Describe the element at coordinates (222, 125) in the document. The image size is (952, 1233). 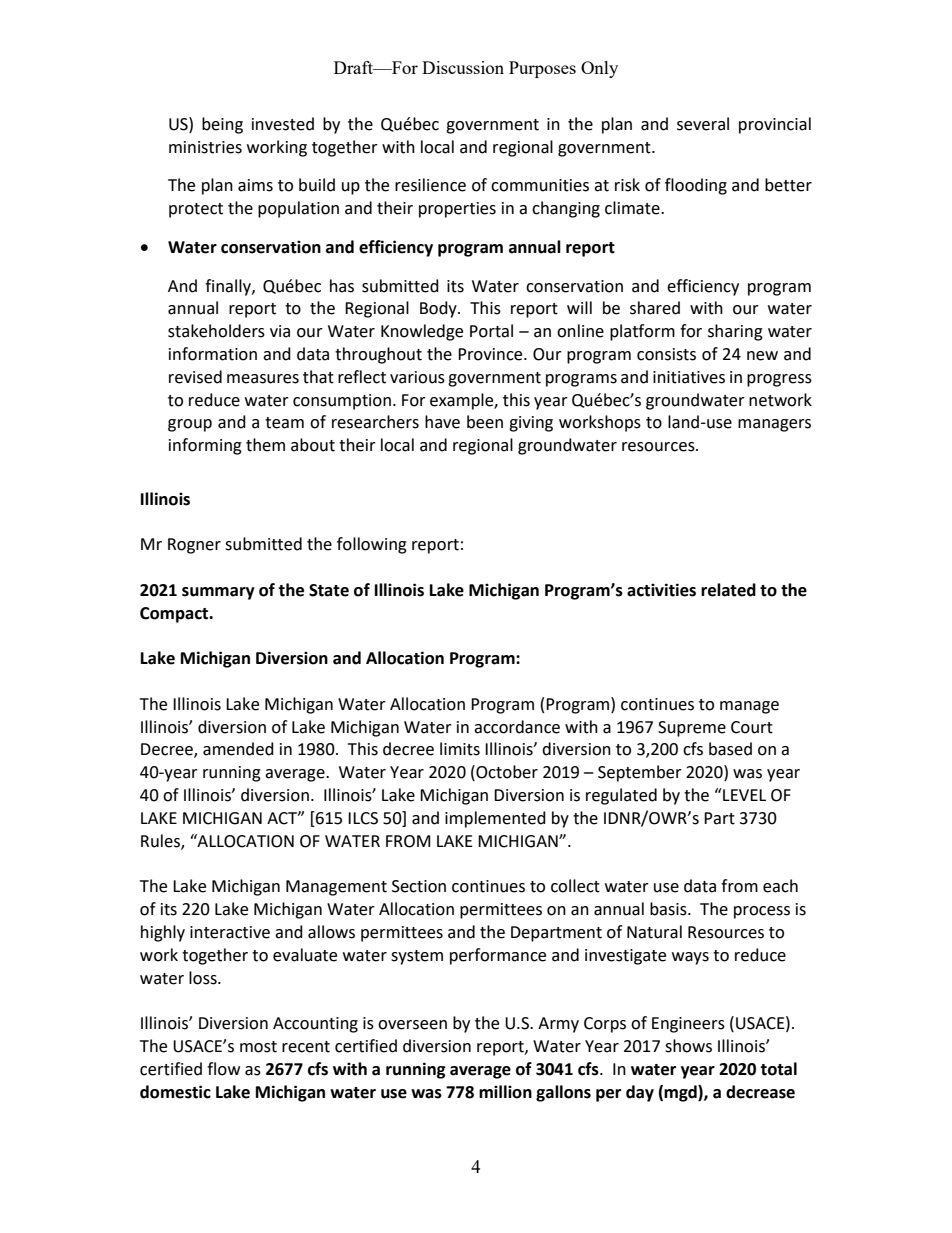
I see `being` at that location.
